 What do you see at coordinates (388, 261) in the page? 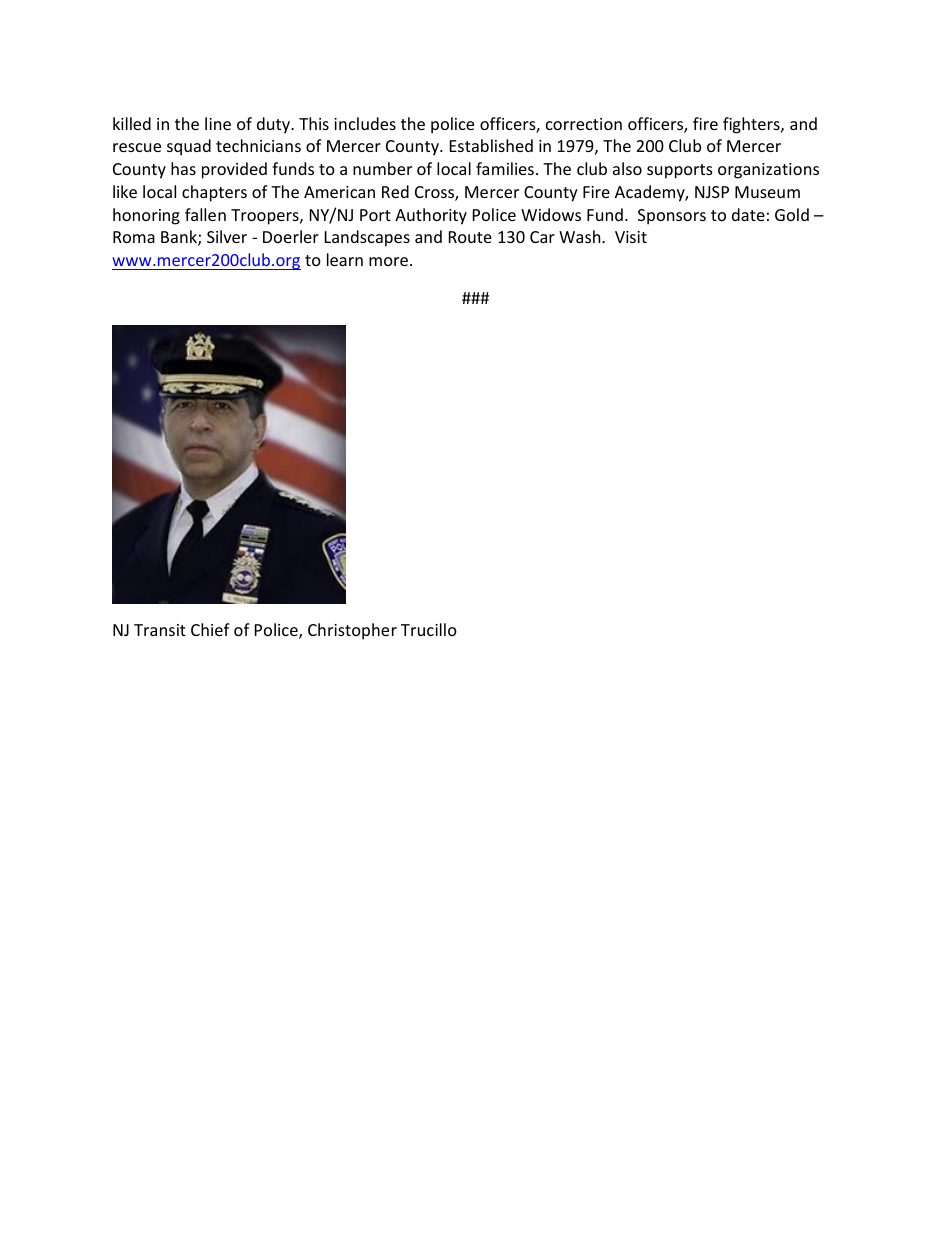
I see `more` at bounding box center [388, 261].
